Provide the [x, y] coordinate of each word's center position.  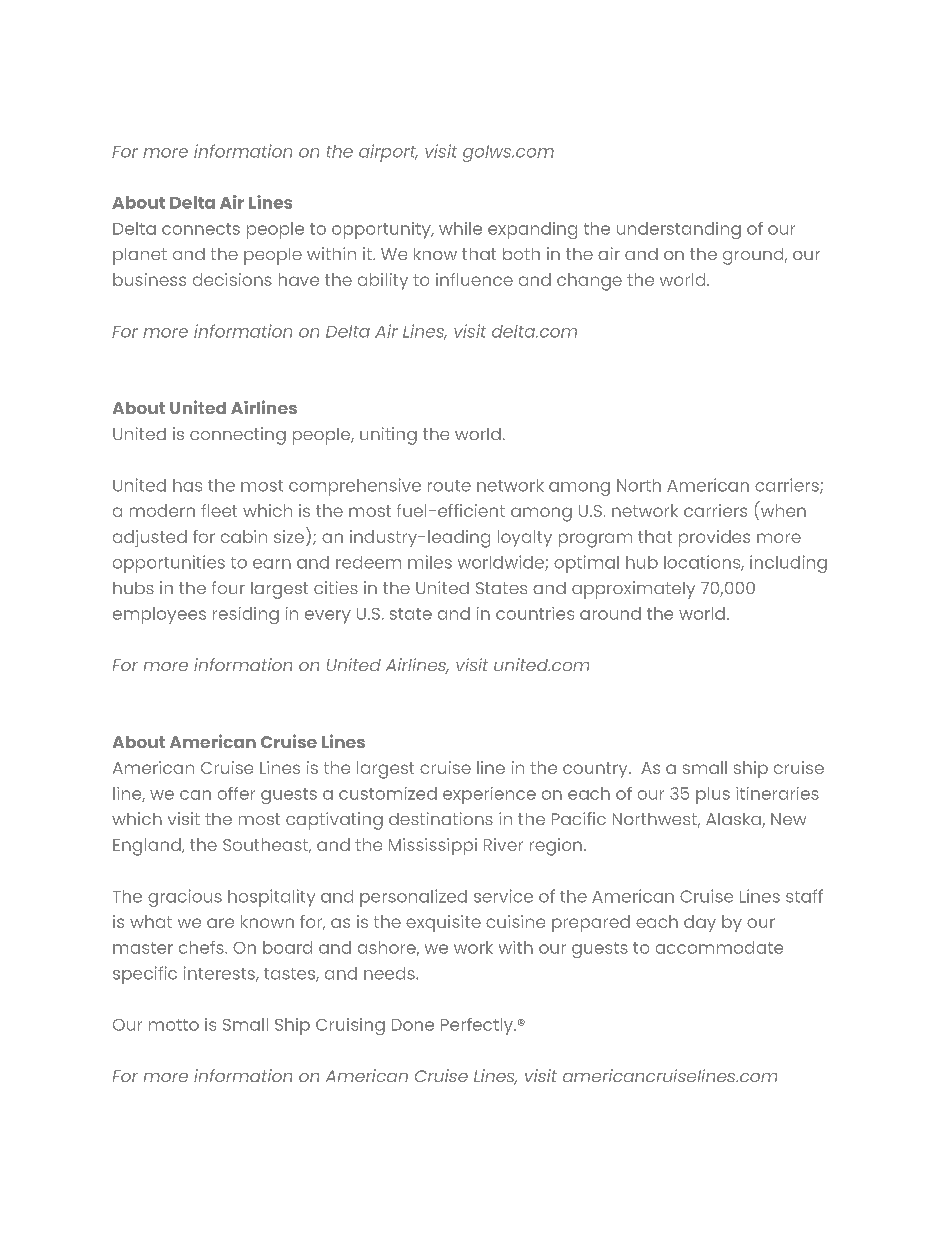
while [460, 228]
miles [430, 562]
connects [201, 229]
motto [174, 1025]
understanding [679, 230]
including [788, 564]
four [228, 587]
